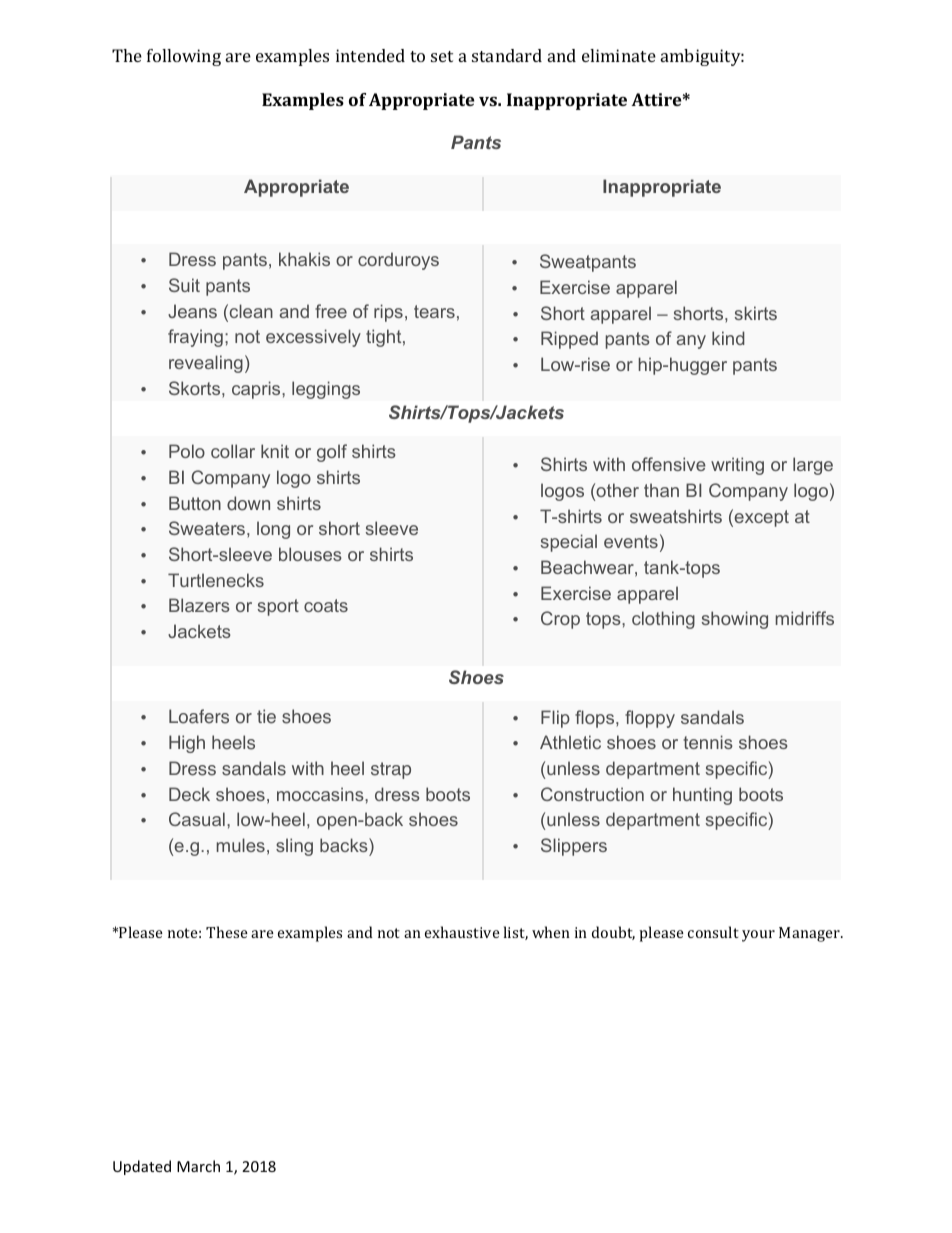  Describe the element at coordinates (198, 1166) in the screenshot. I see `March` at that location.
